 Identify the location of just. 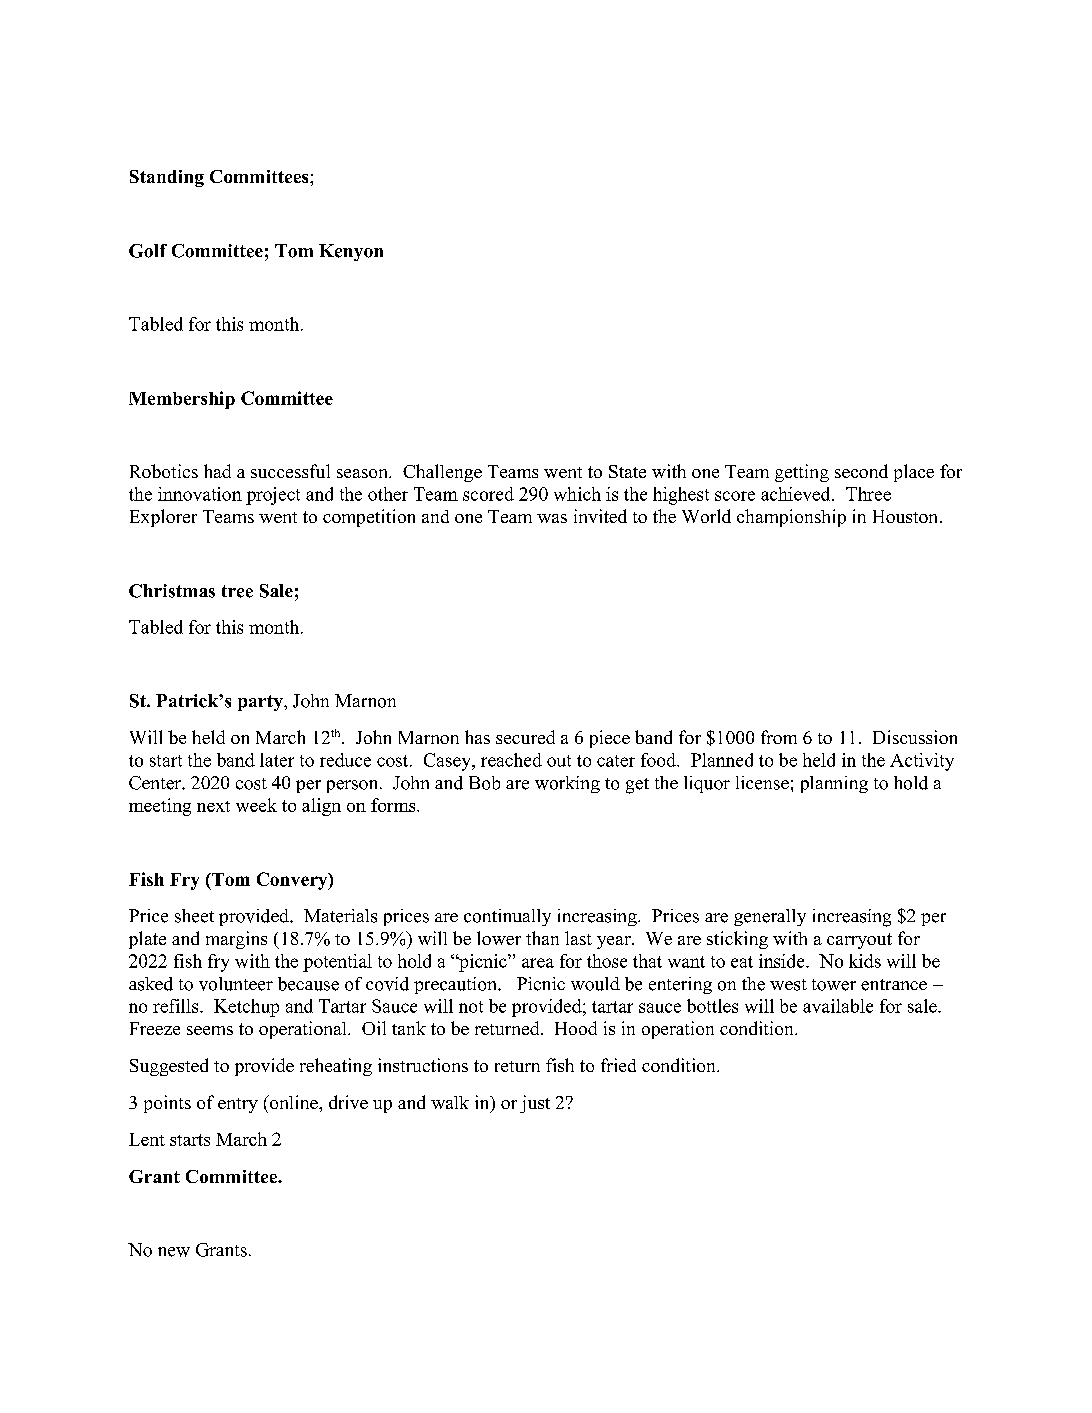
(535, 1104).
